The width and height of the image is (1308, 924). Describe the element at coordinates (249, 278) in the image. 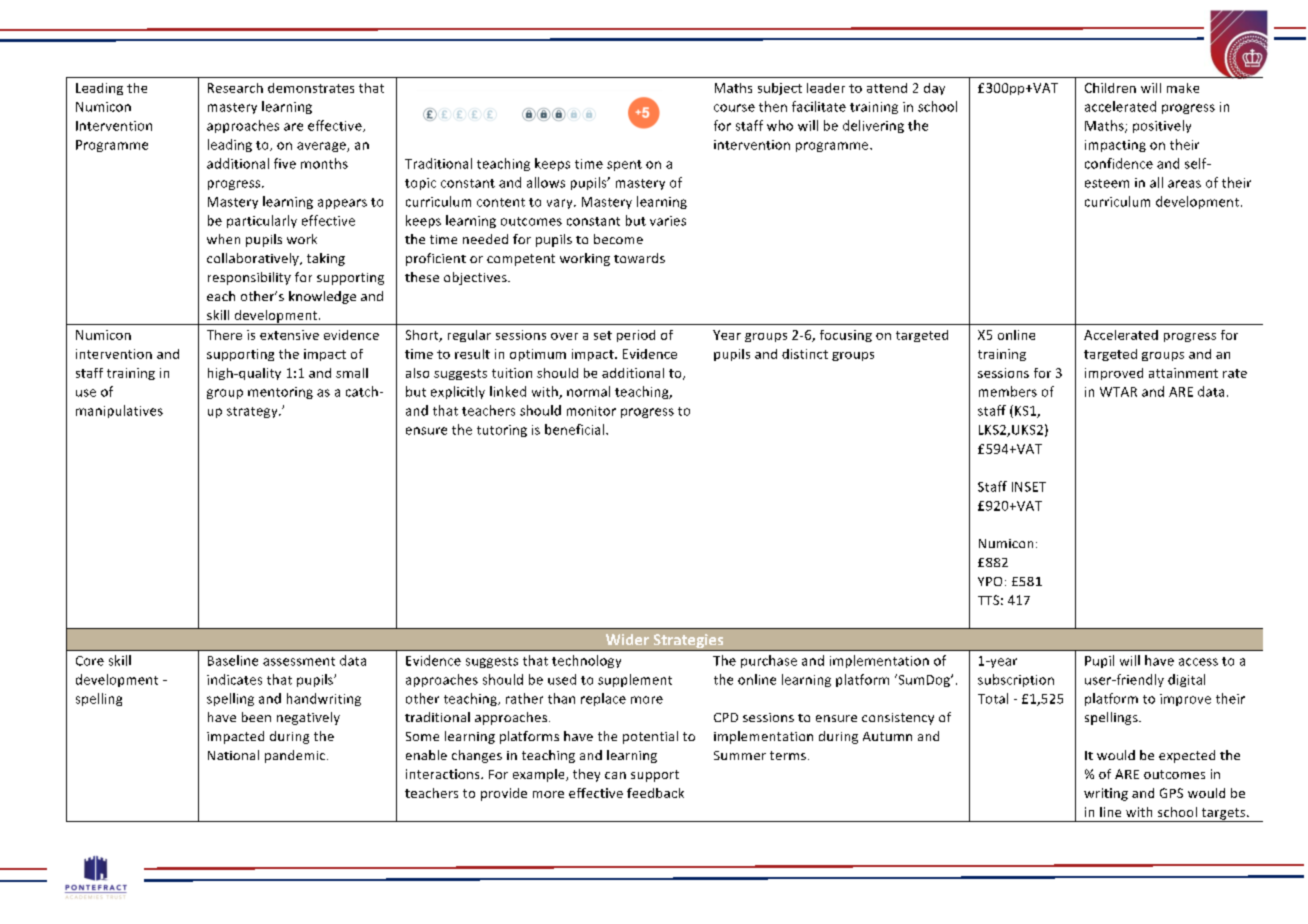

I see `responsibility` at that location.
